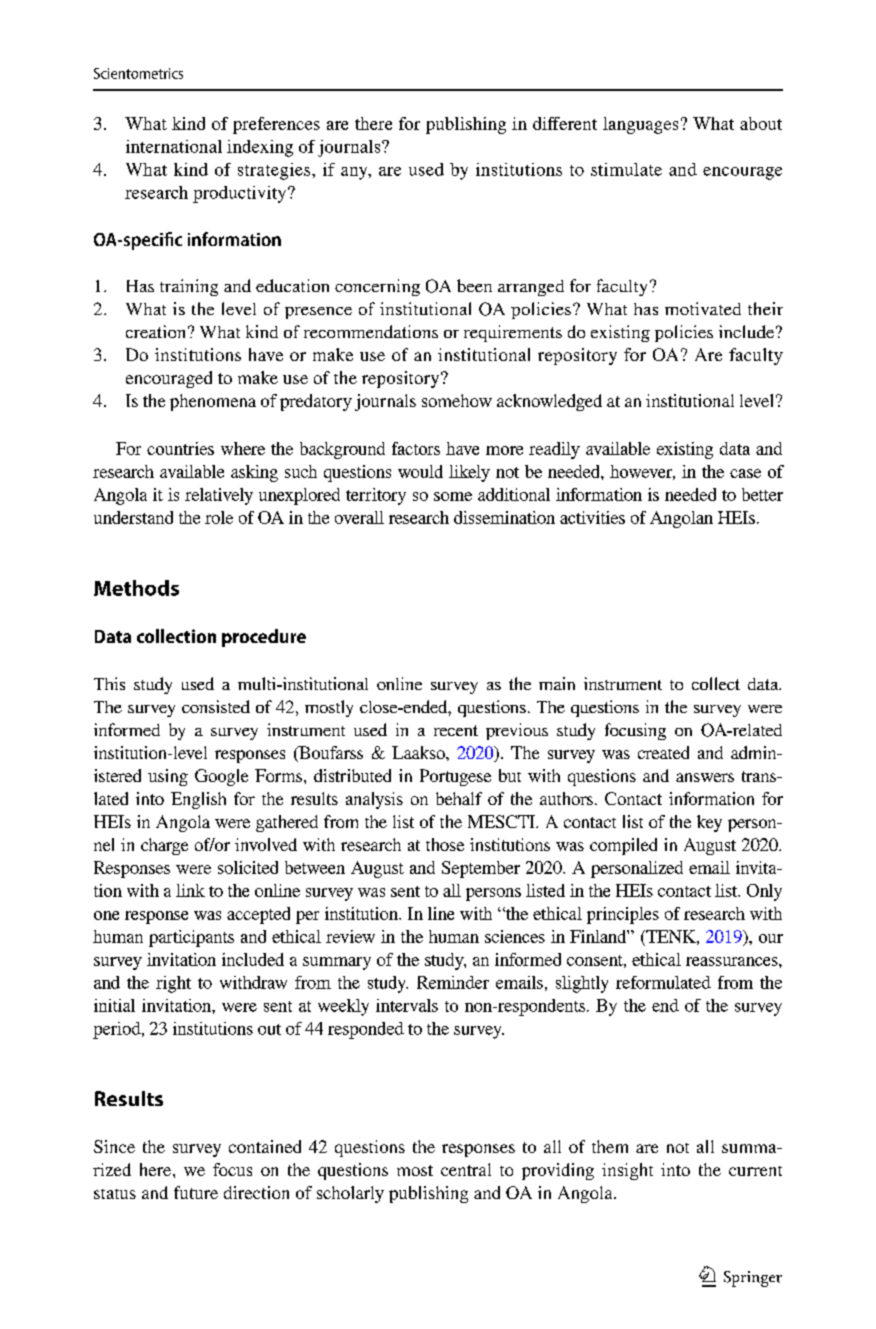  Describe the element at coordinates (196, 1192) in the page. I see `future` at that location.
